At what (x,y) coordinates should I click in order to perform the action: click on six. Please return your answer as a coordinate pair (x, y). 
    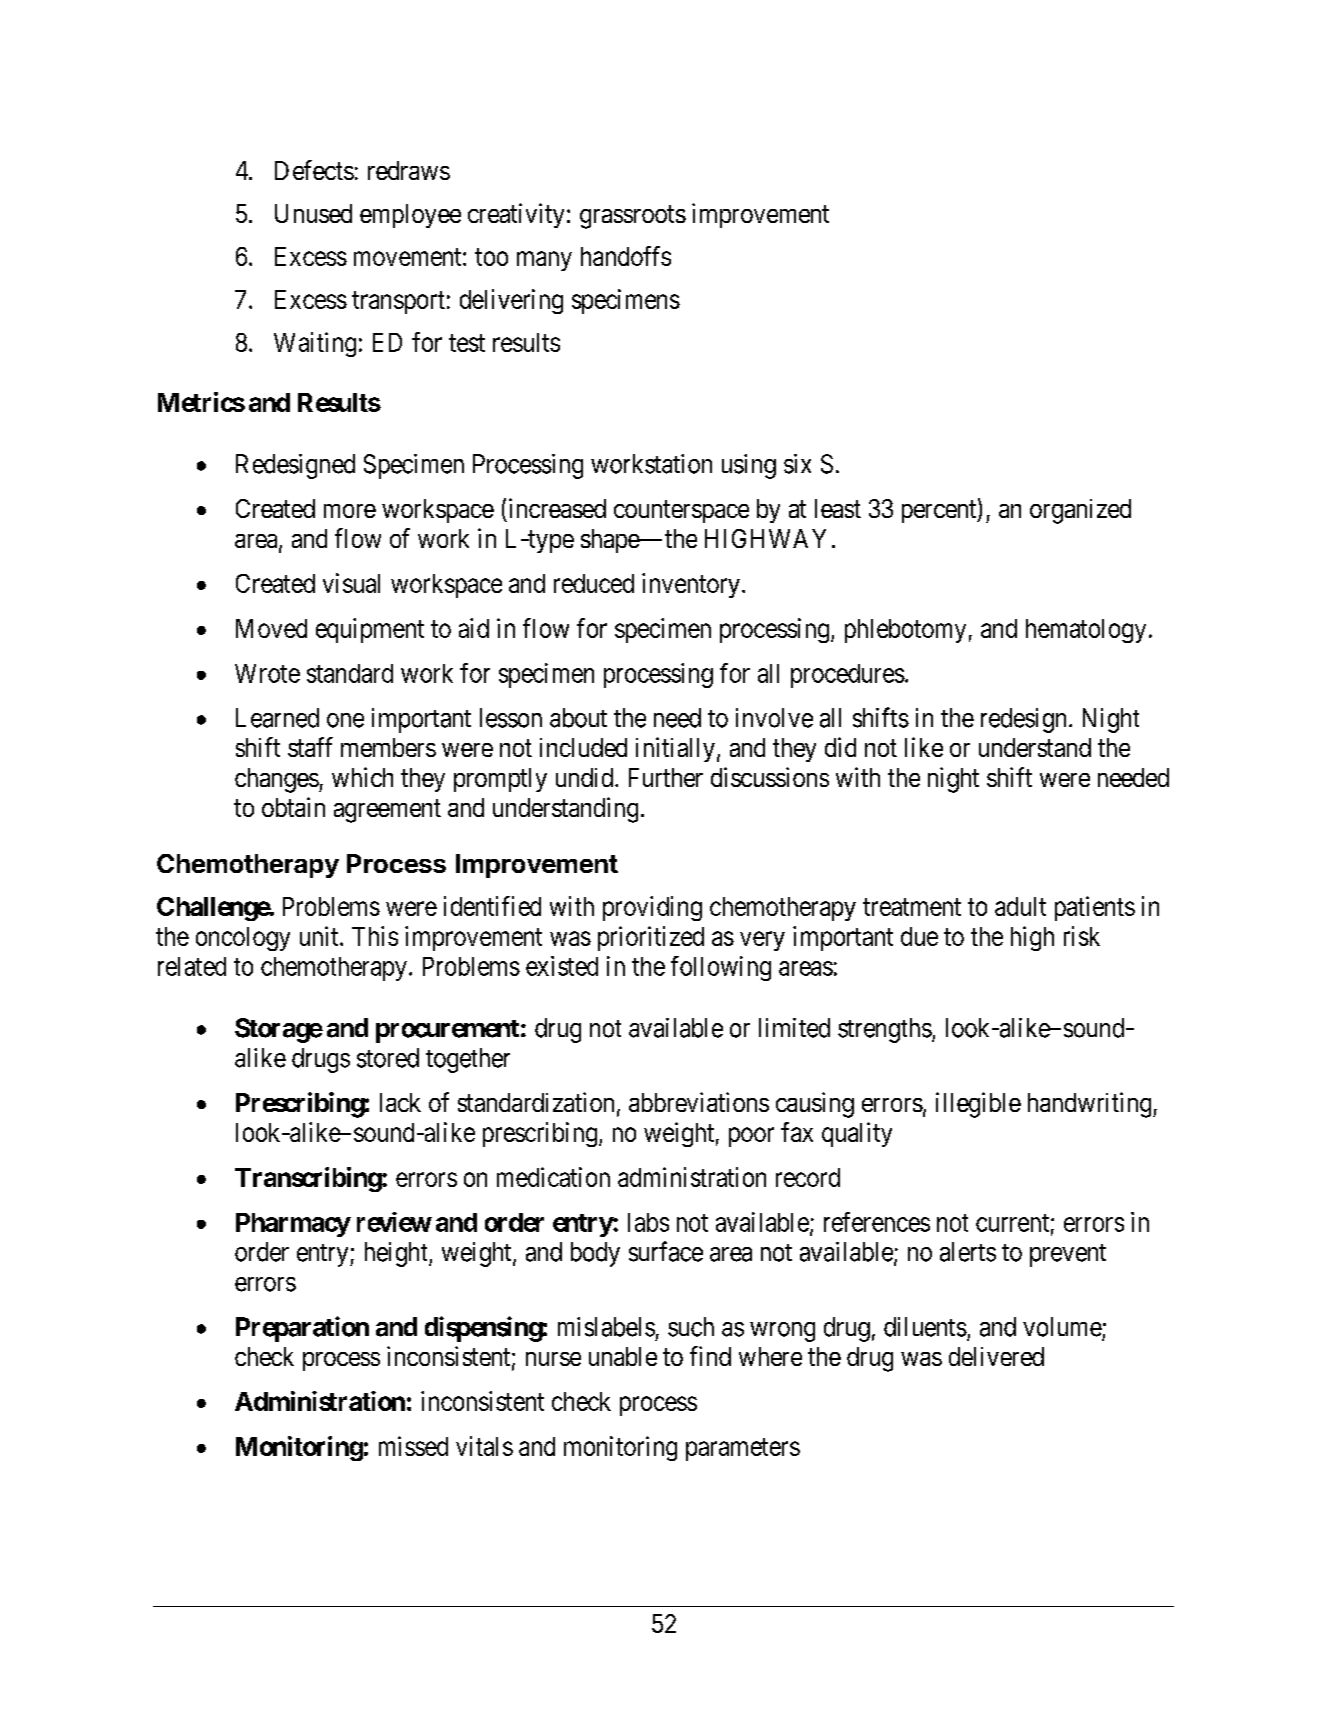
    Looking at the image, I should click on (797, 464).
